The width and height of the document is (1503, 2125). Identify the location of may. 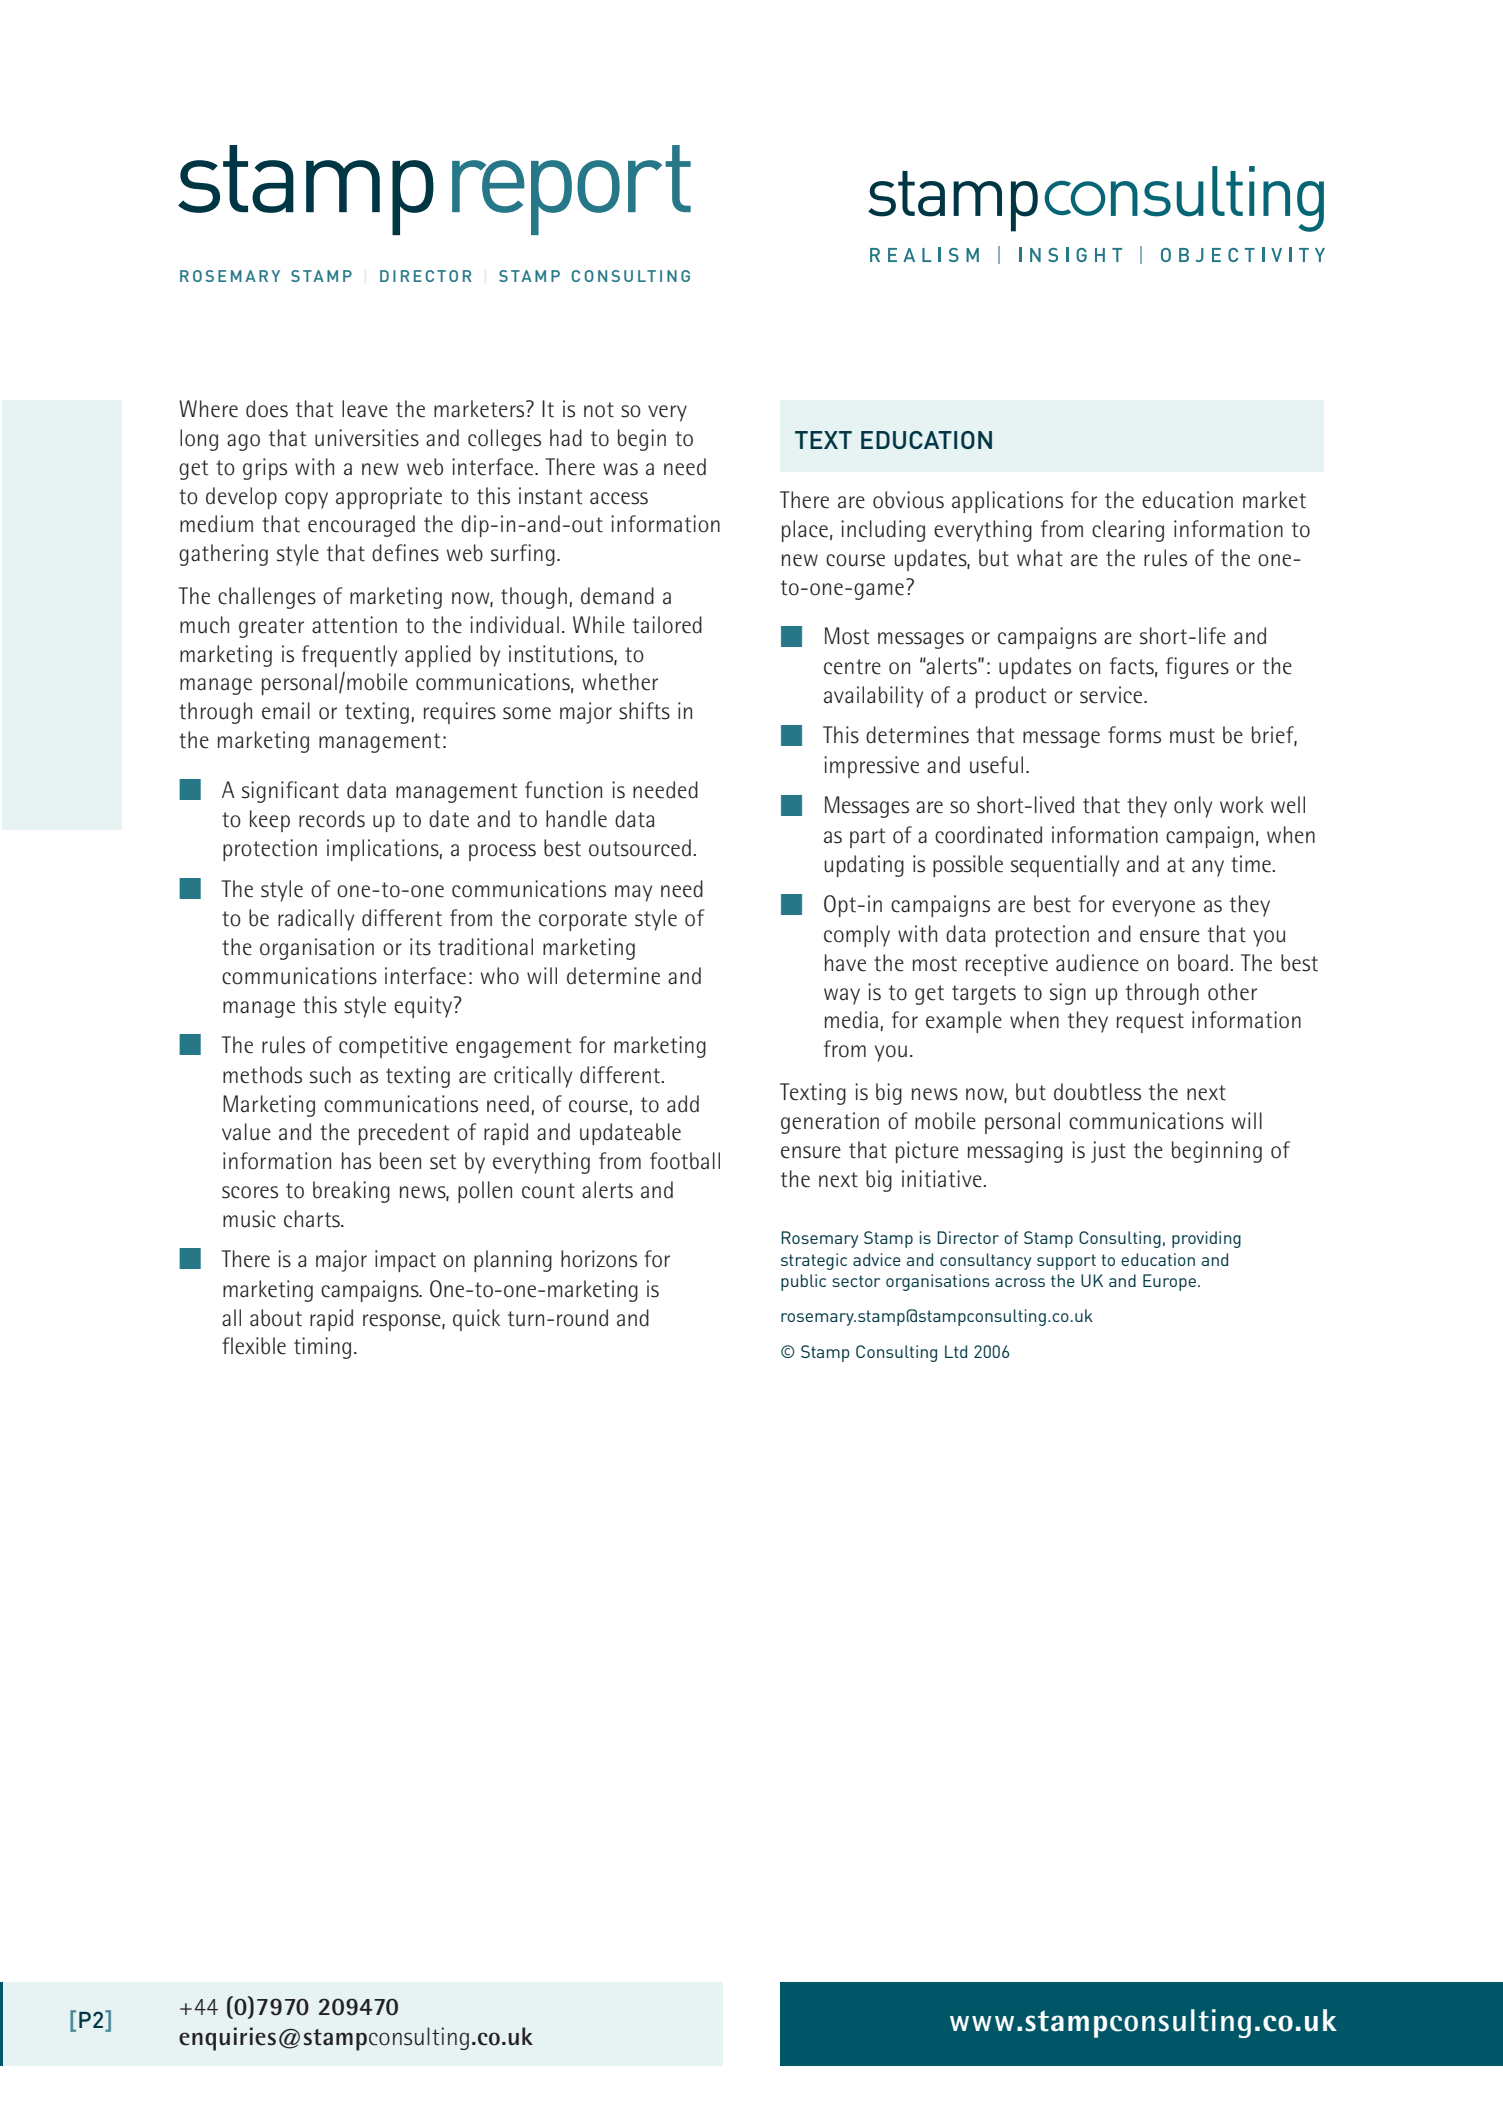
(633, 893).
